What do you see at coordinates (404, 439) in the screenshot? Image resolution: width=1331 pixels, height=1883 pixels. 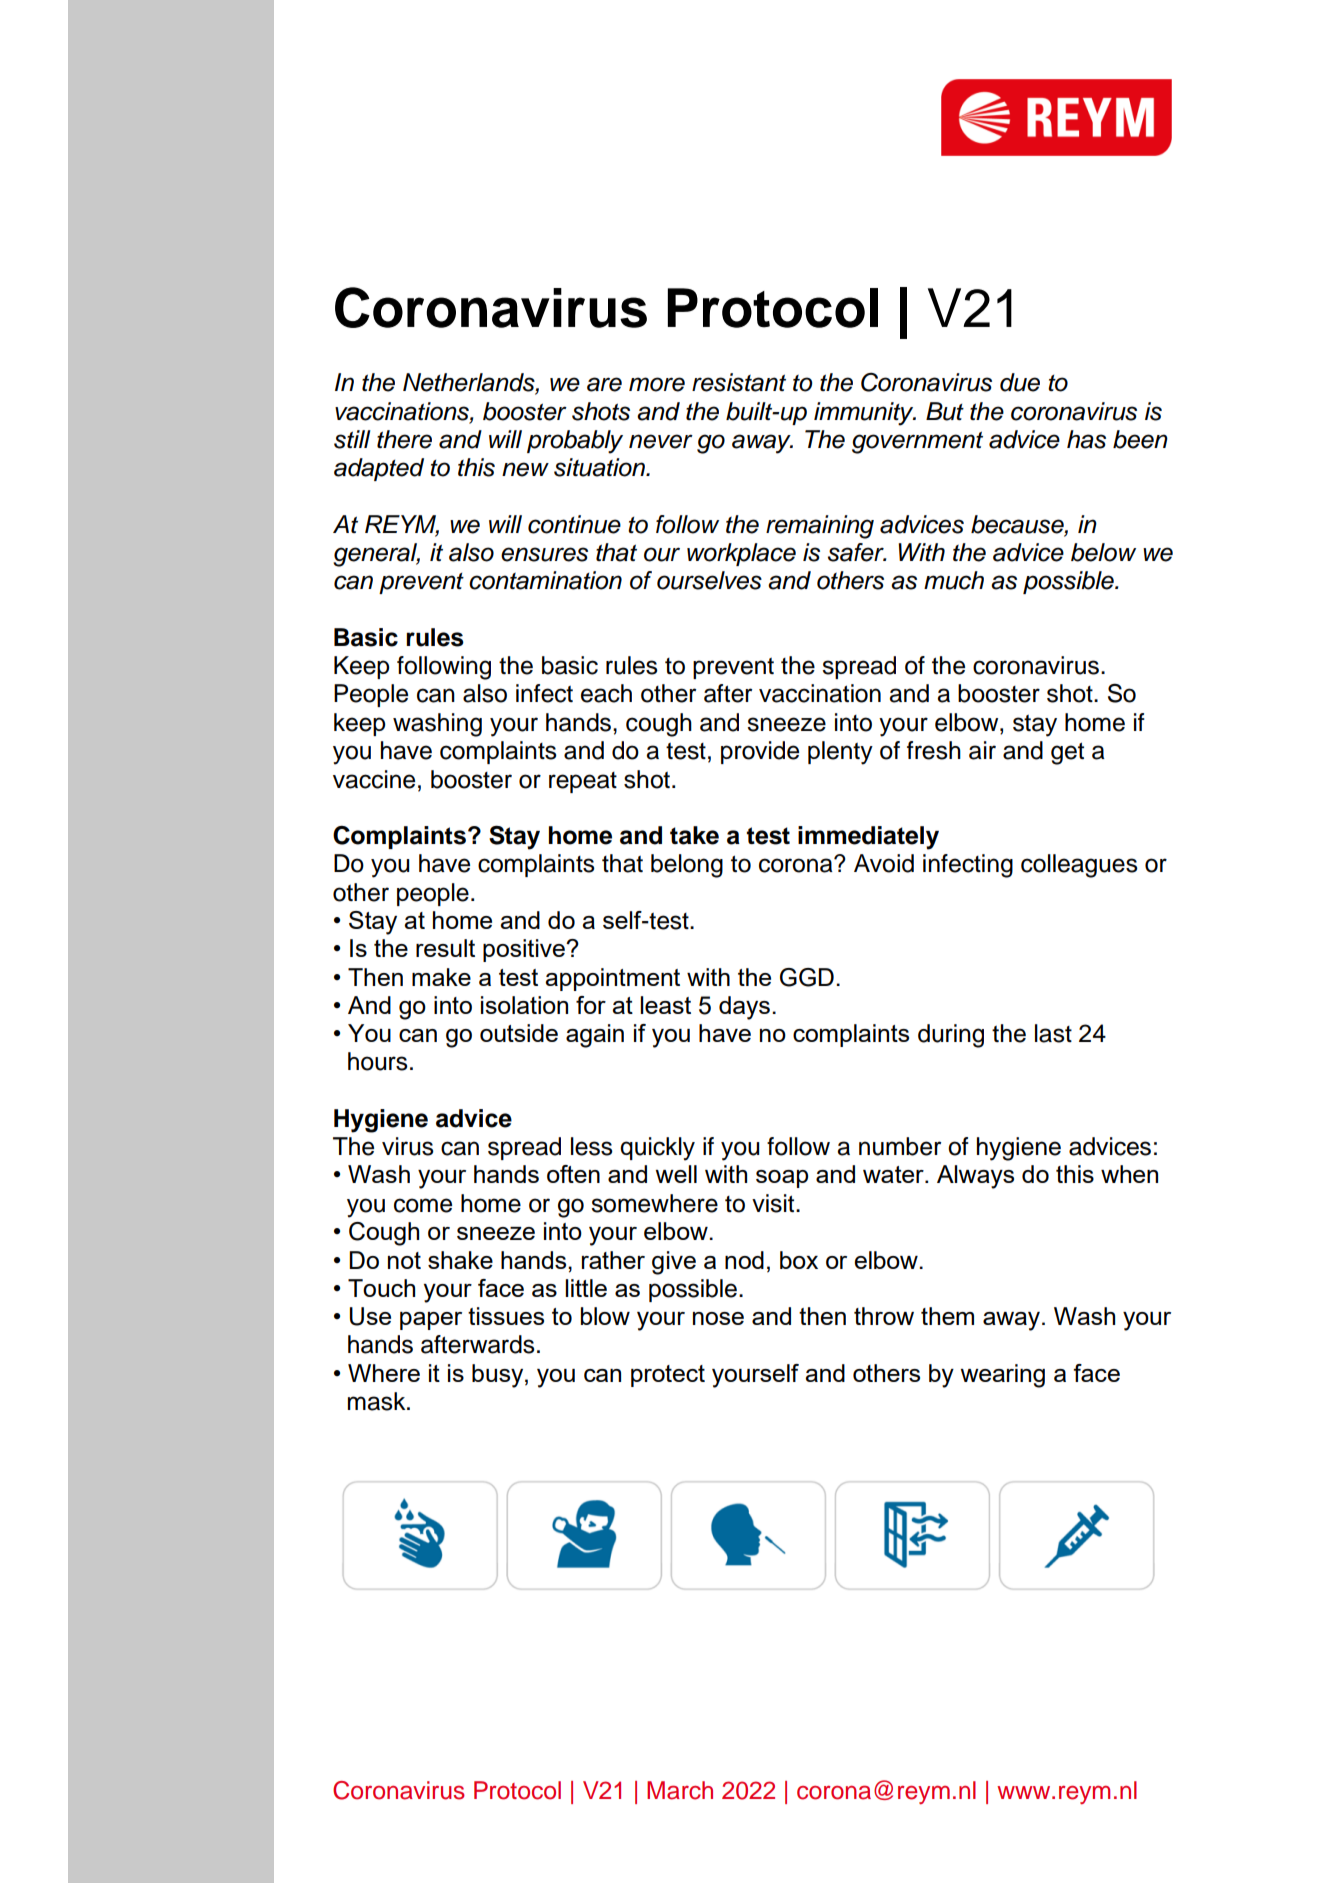 I see `there` at bounding box center [404, 439].
